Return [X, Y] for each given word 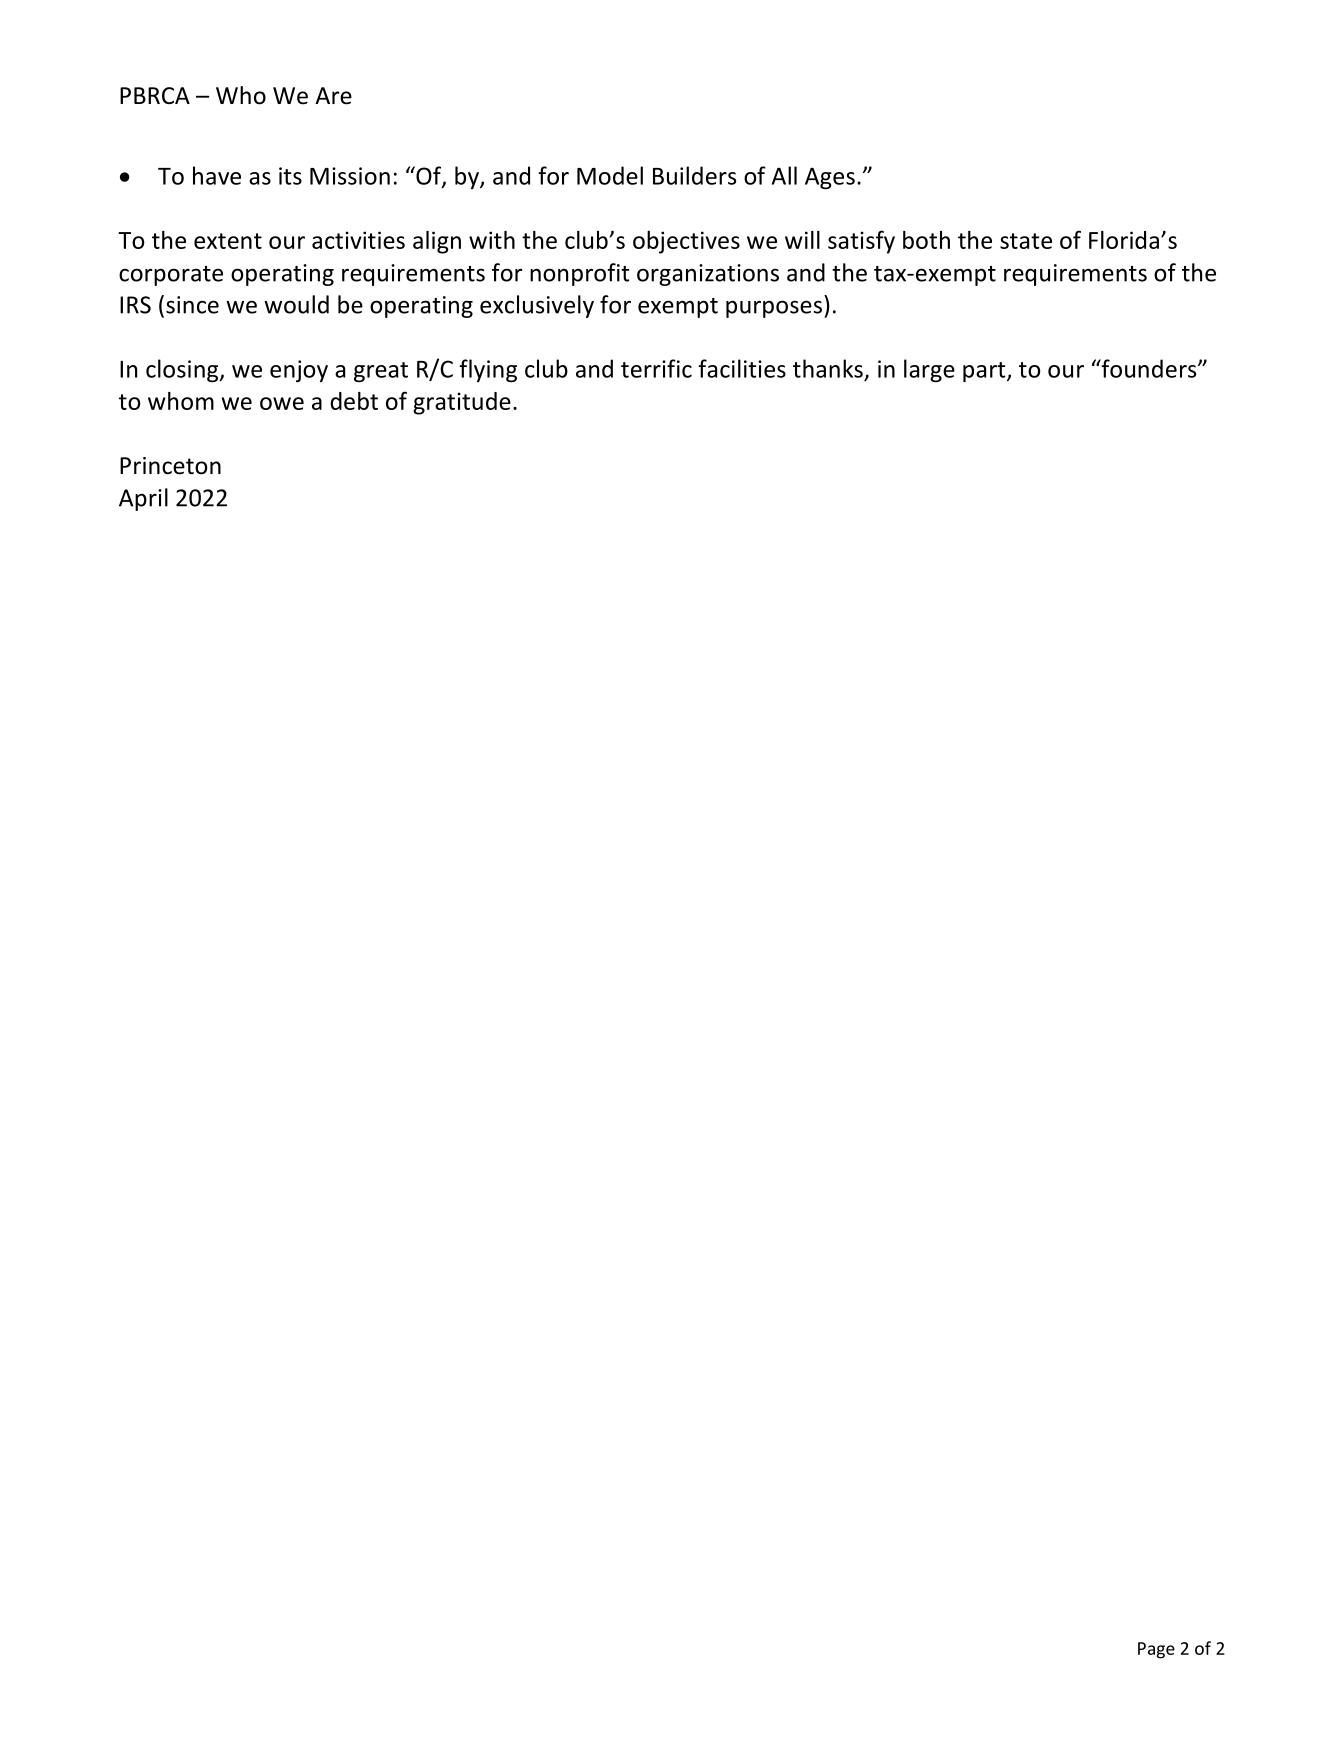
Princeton [170, 466]
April [143, 499]
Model [610, 175]
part [985, 372]
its [290, 176]
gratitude [462, 403]
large [929, 370]
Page [1156, 1650]
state [1026, 241]
